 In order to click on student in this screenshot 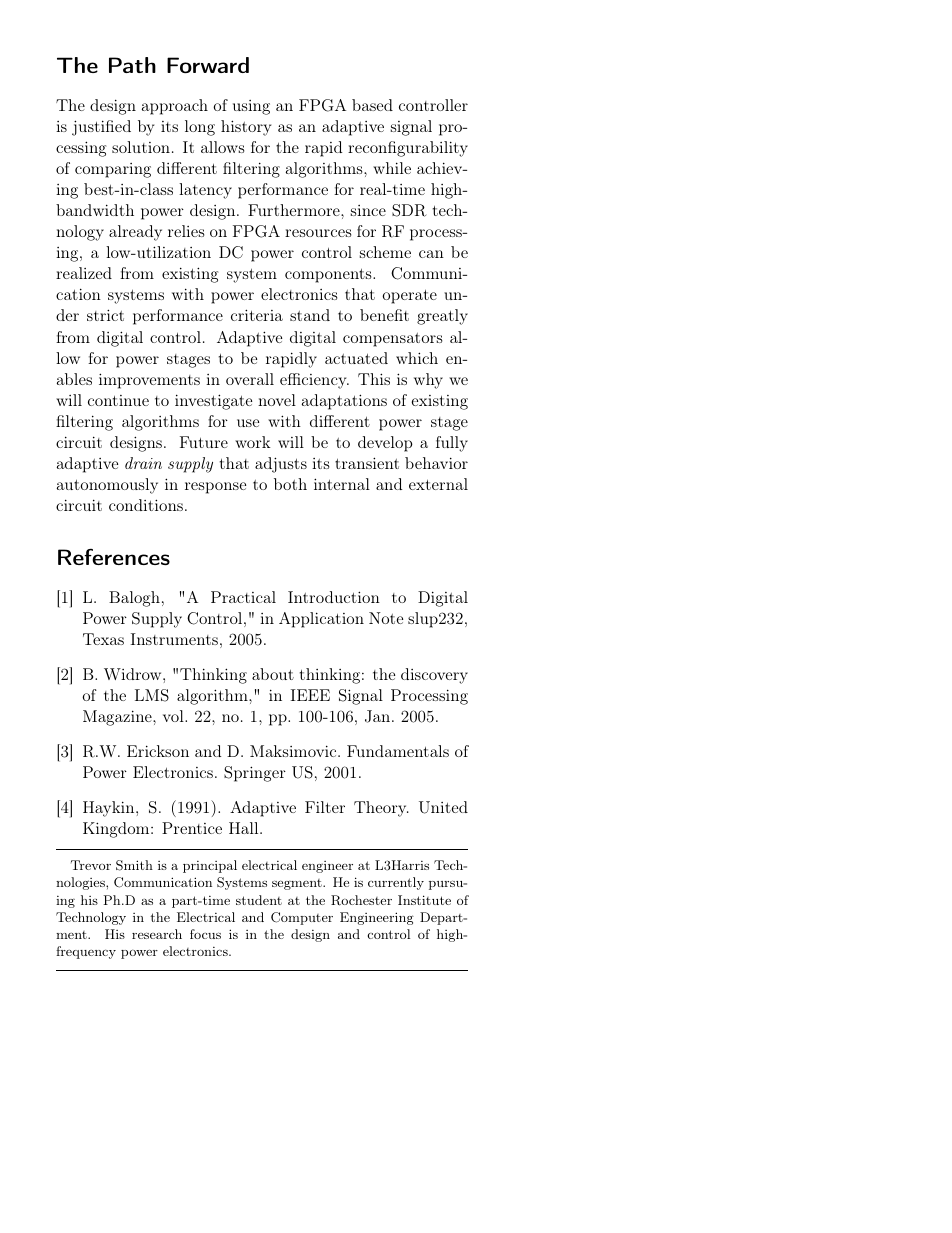, I will do `click(259, 900)`.
